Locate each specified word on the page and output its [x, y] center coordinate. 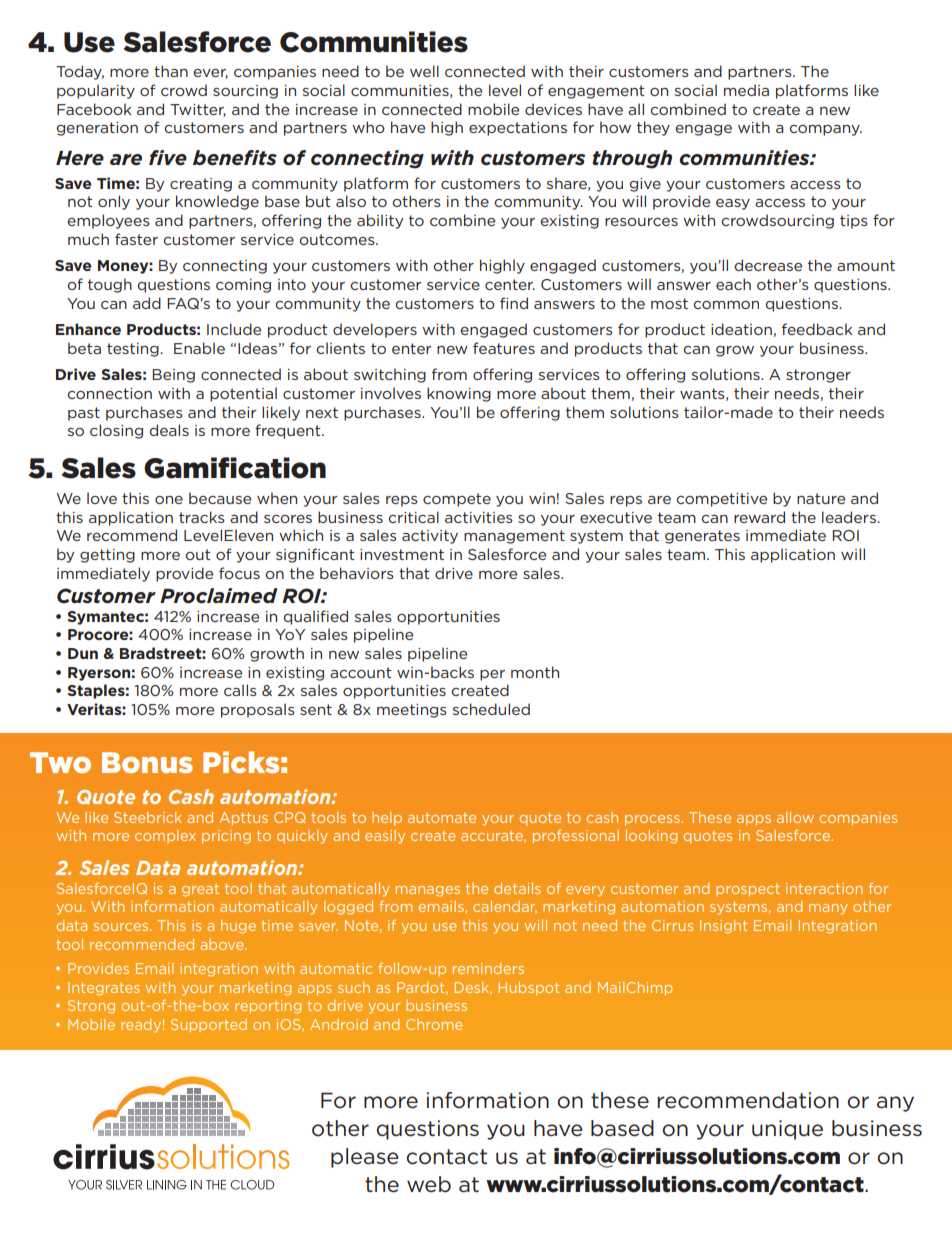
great [200, 890]
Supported [209, 1025]
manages [428, 891]
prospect [748, 889]
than [171, 71]
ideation [741, 329]
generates [702, 537]
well [424, 71]
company [826, 130]
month [535, 672]
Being [173, 376]
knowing [459, 394]
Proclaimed [219, 596]
